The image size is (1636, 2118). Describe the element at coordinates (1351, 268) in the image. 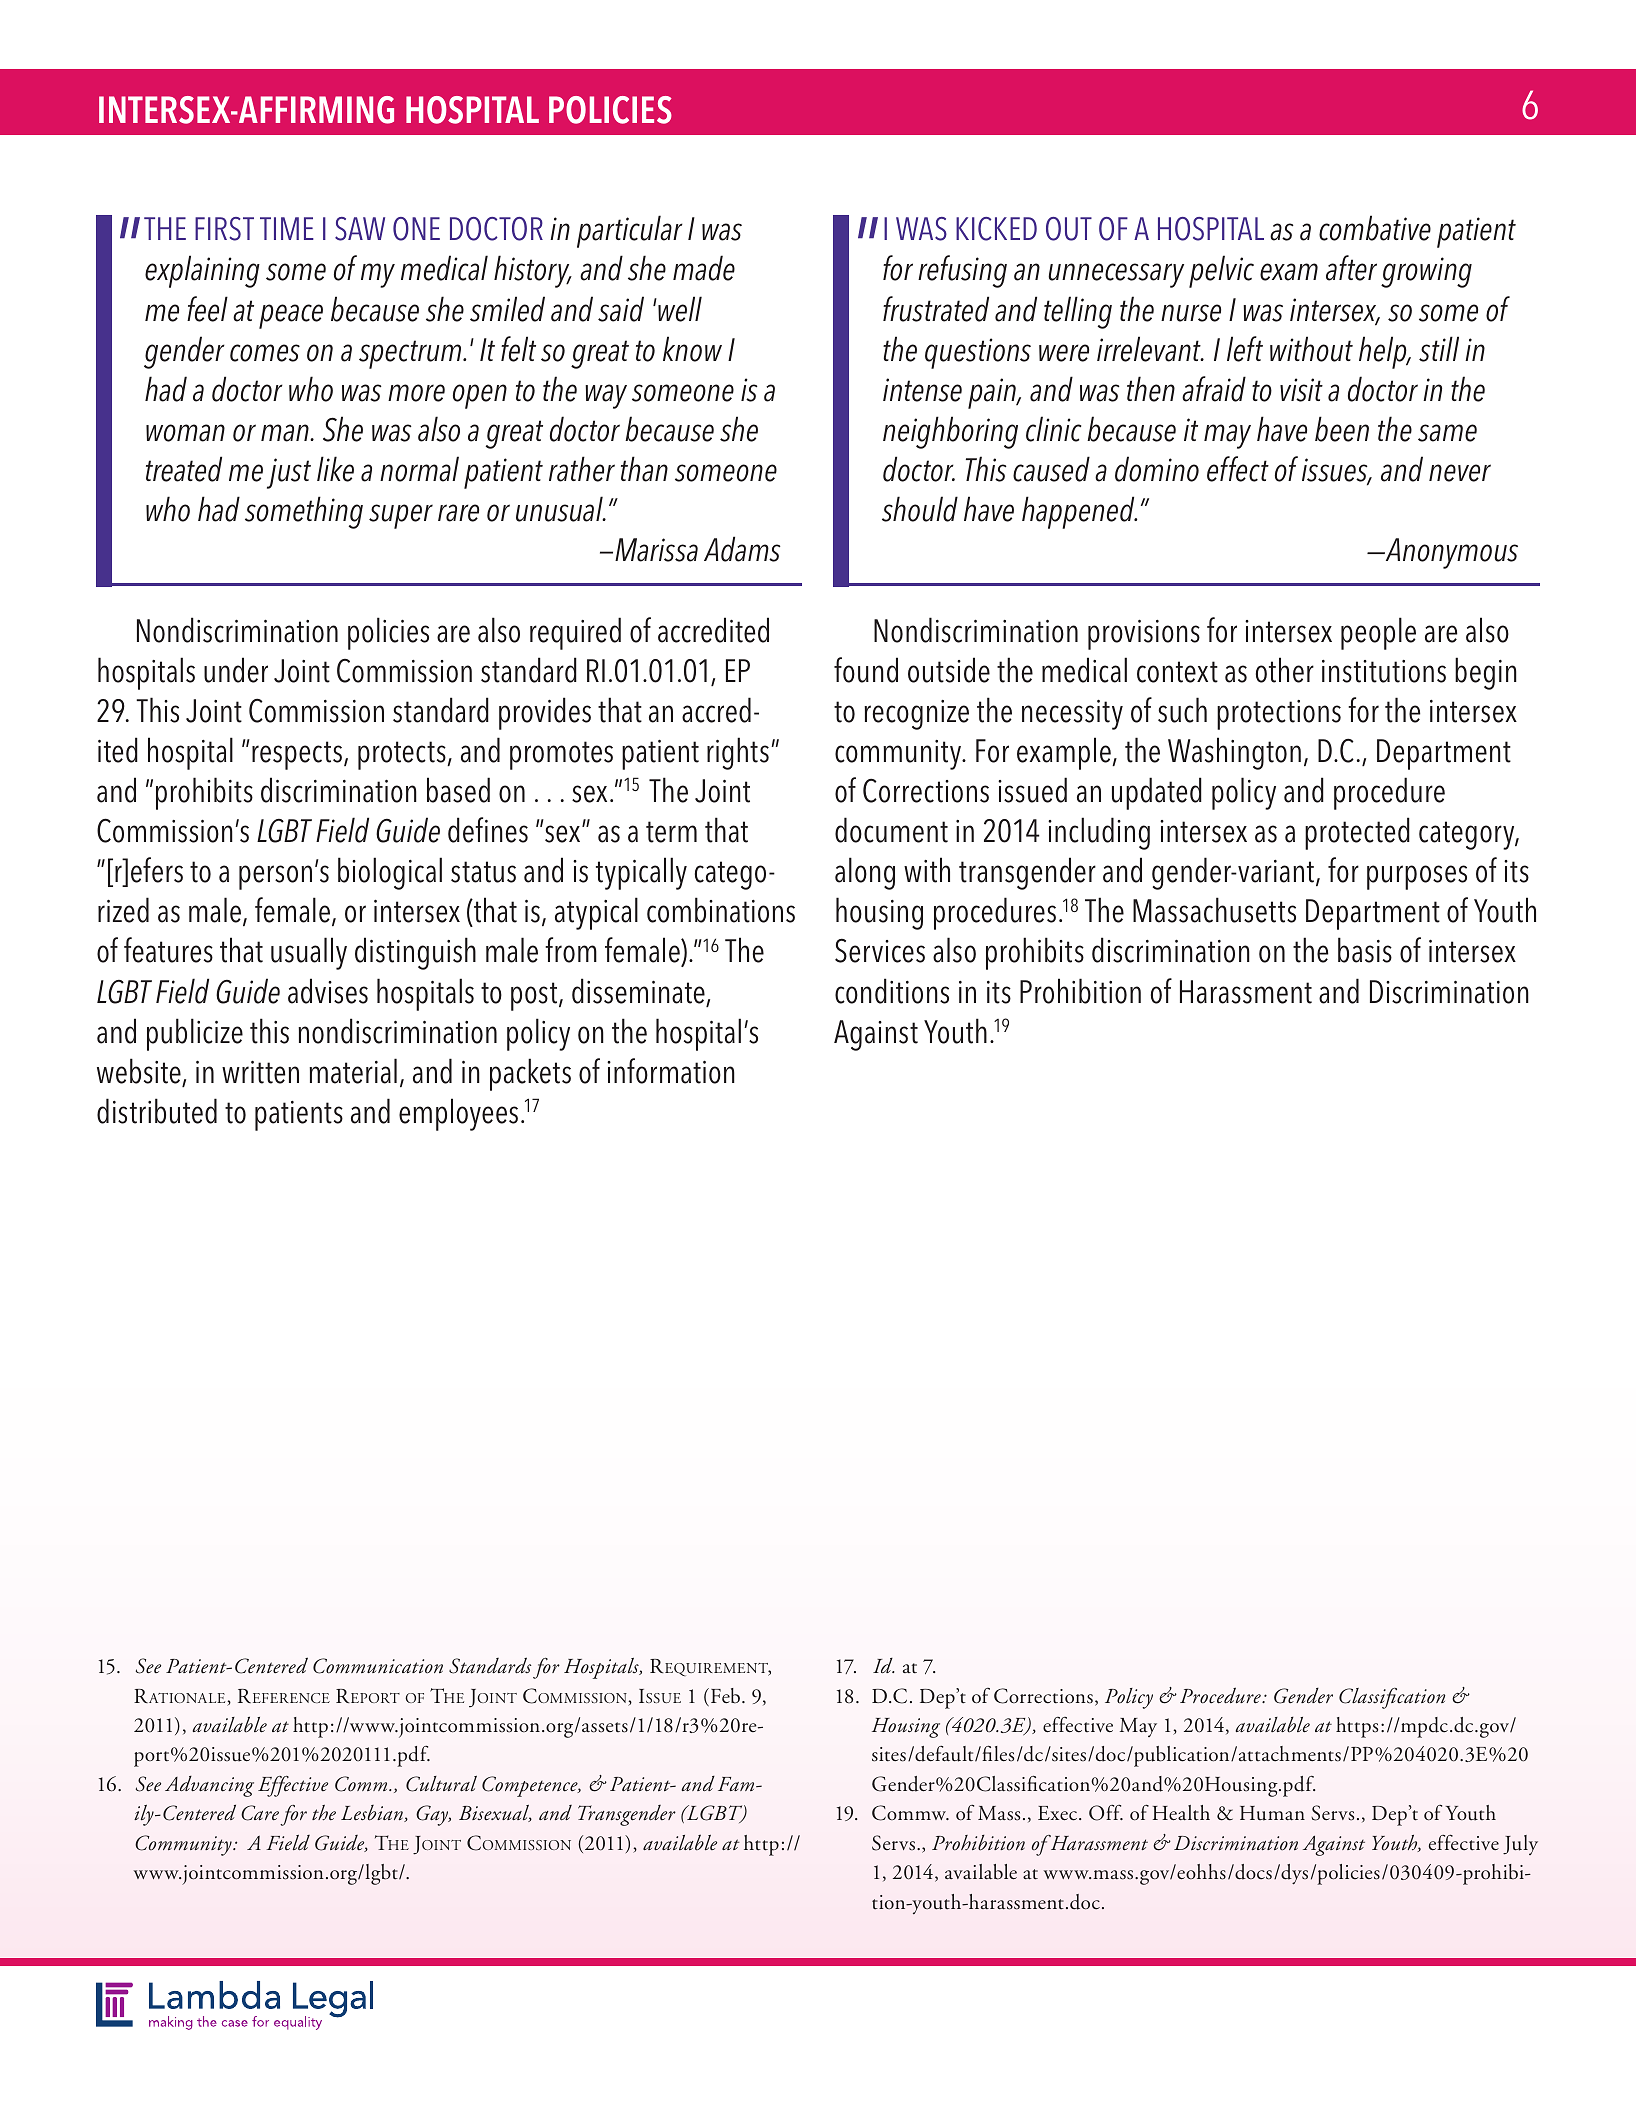

I see `after` at that location.
